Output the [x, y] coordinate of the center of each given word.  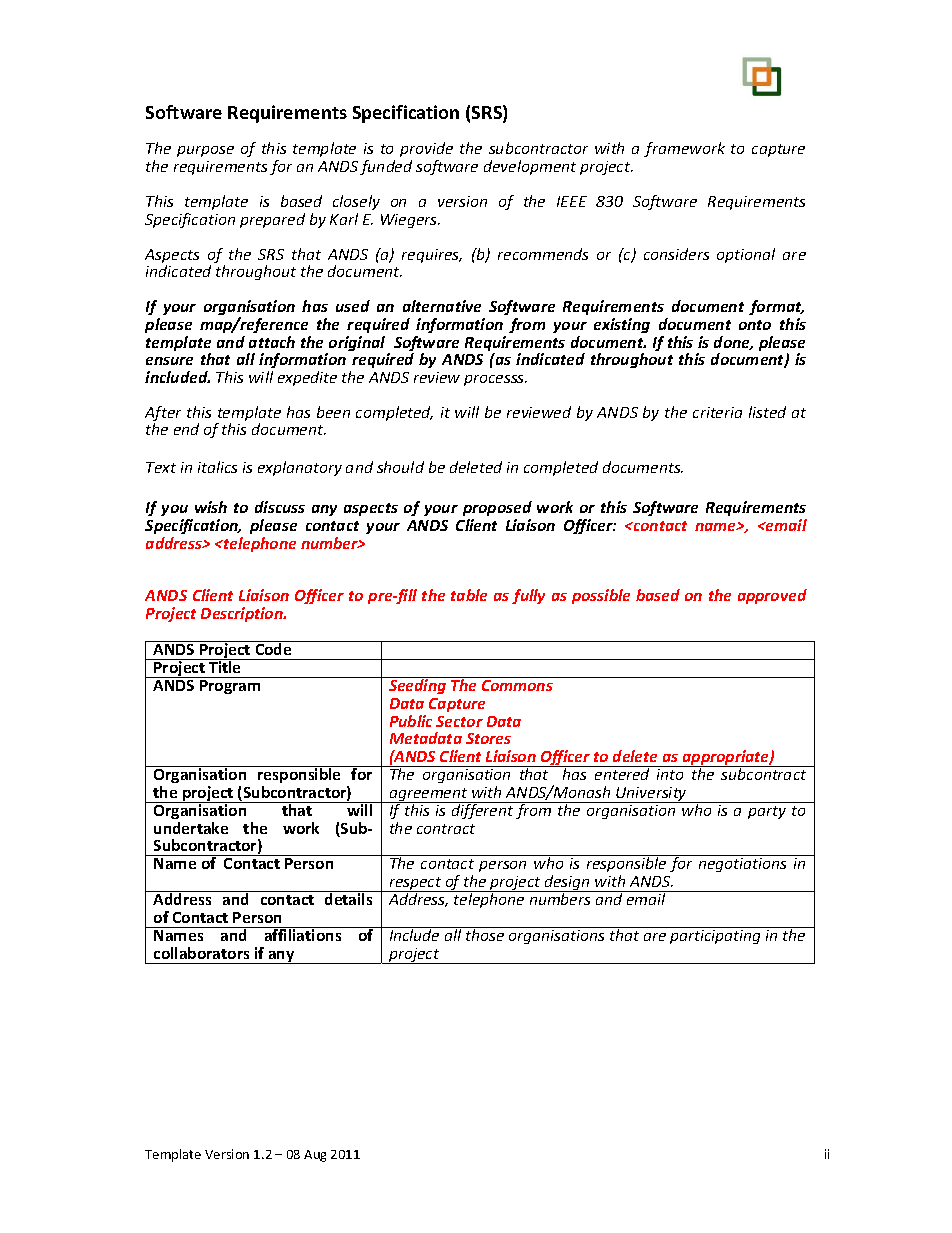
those [485, 934]
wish [211, 507]
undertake [191, 828]
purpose [205, 151]
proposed [497, 508]
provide [426, 149]
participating [715, 937]
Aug [315, 1156]
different [482, 810]
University [651, 795]
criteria [717, 412]
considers [676, 254]
